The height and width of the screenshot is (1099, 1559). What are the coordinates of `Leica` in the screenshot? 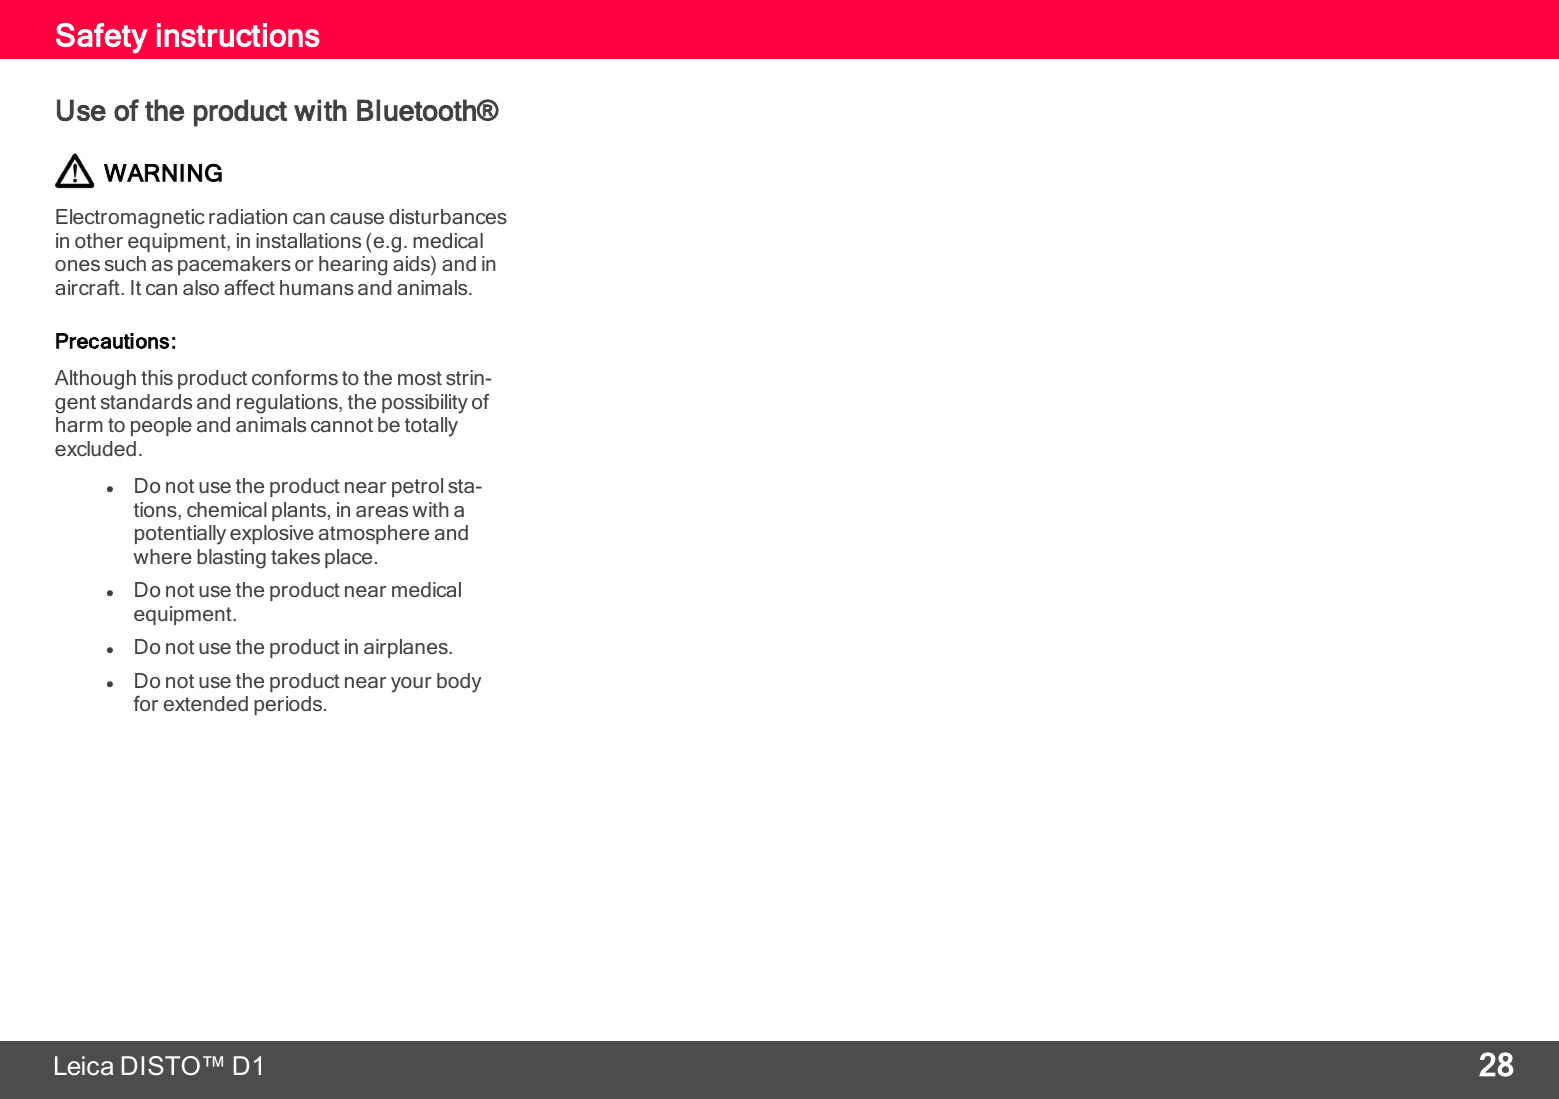 It's located at (84, 1066).
